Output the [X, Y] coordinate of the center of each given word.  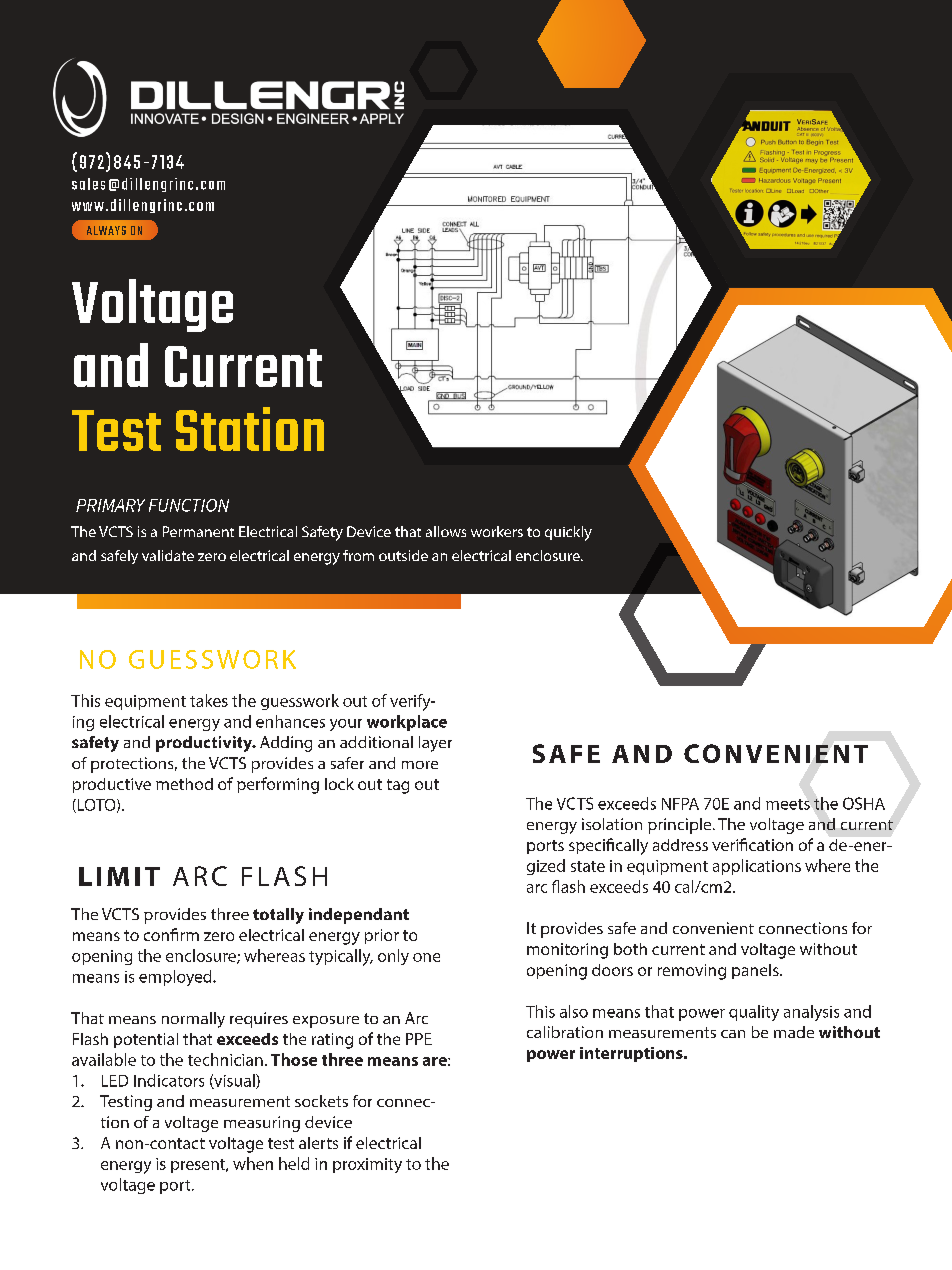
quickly [568, 533]
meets [788, 804]
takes [209, 700]
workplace [407, 723]
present [199, 1166]
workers [497, 531]
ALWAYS [106, 230]
